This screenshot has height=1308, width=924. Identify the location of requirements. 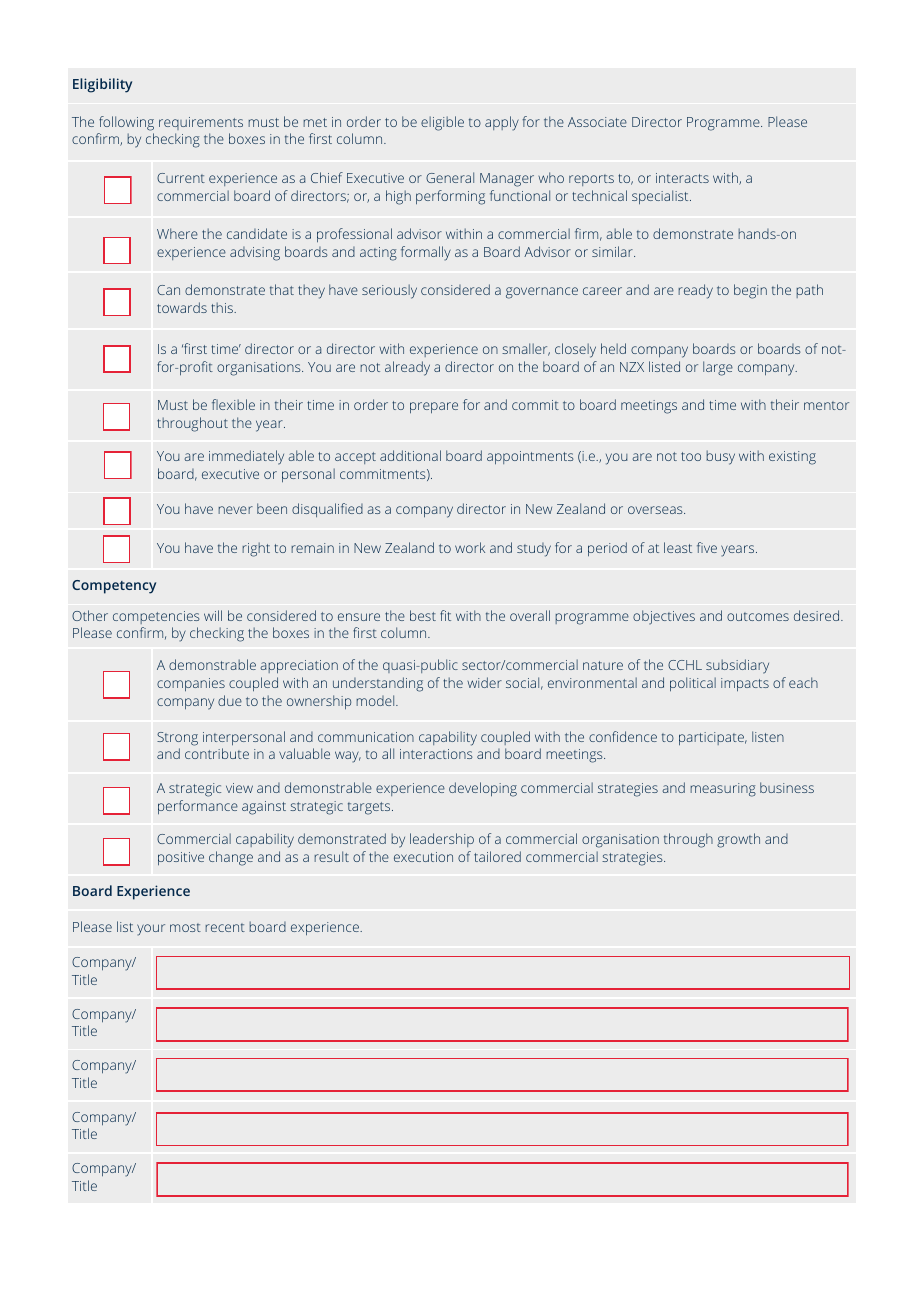
(201, 123).
